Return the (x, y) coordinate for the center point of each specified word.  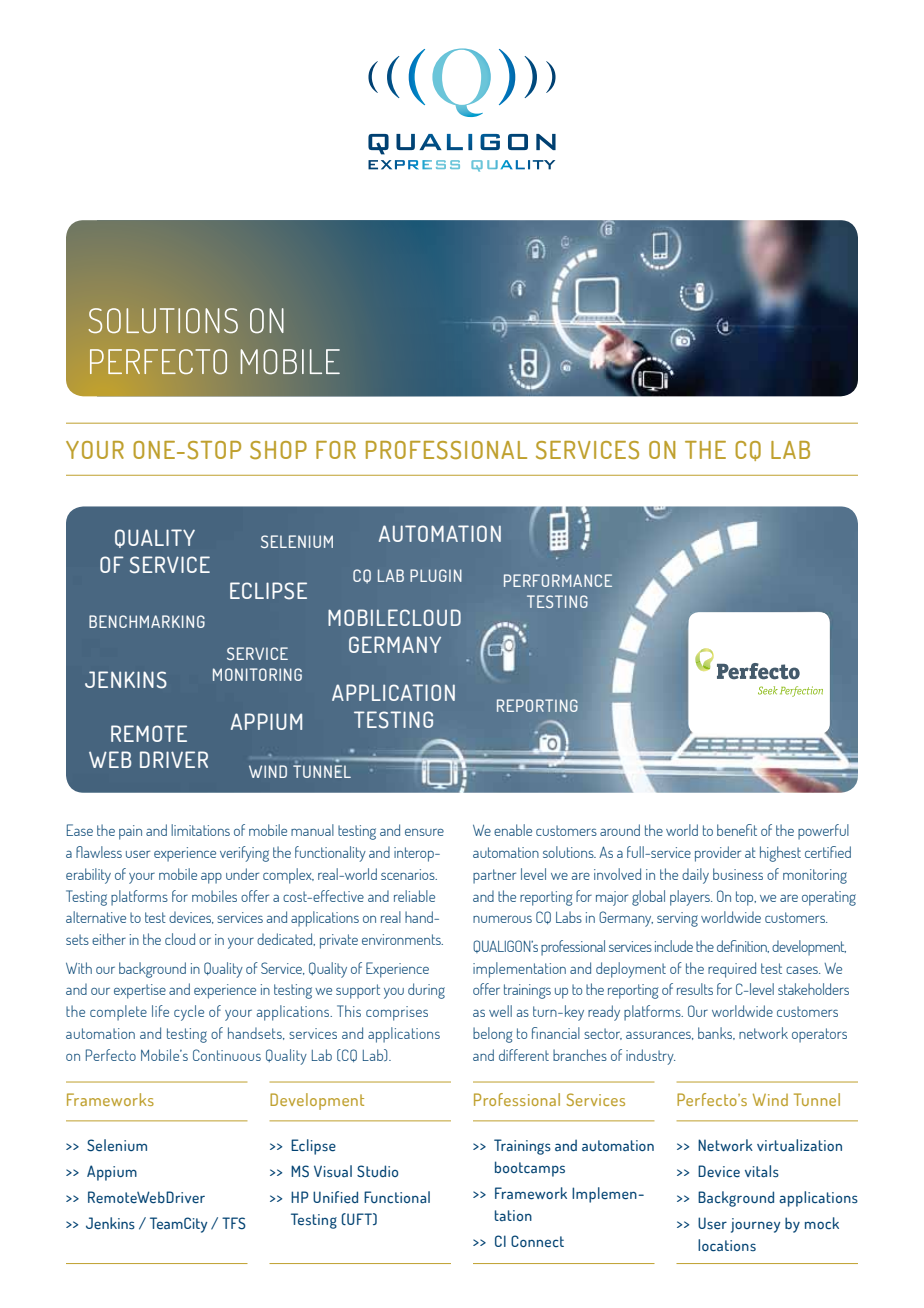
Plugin (436, 575)
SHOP (278, 450)
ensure (424, 832)
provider (718, 854)
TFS (234, 1223)
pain (130, 832)
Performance (558, 580)
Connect (537, 1241)
